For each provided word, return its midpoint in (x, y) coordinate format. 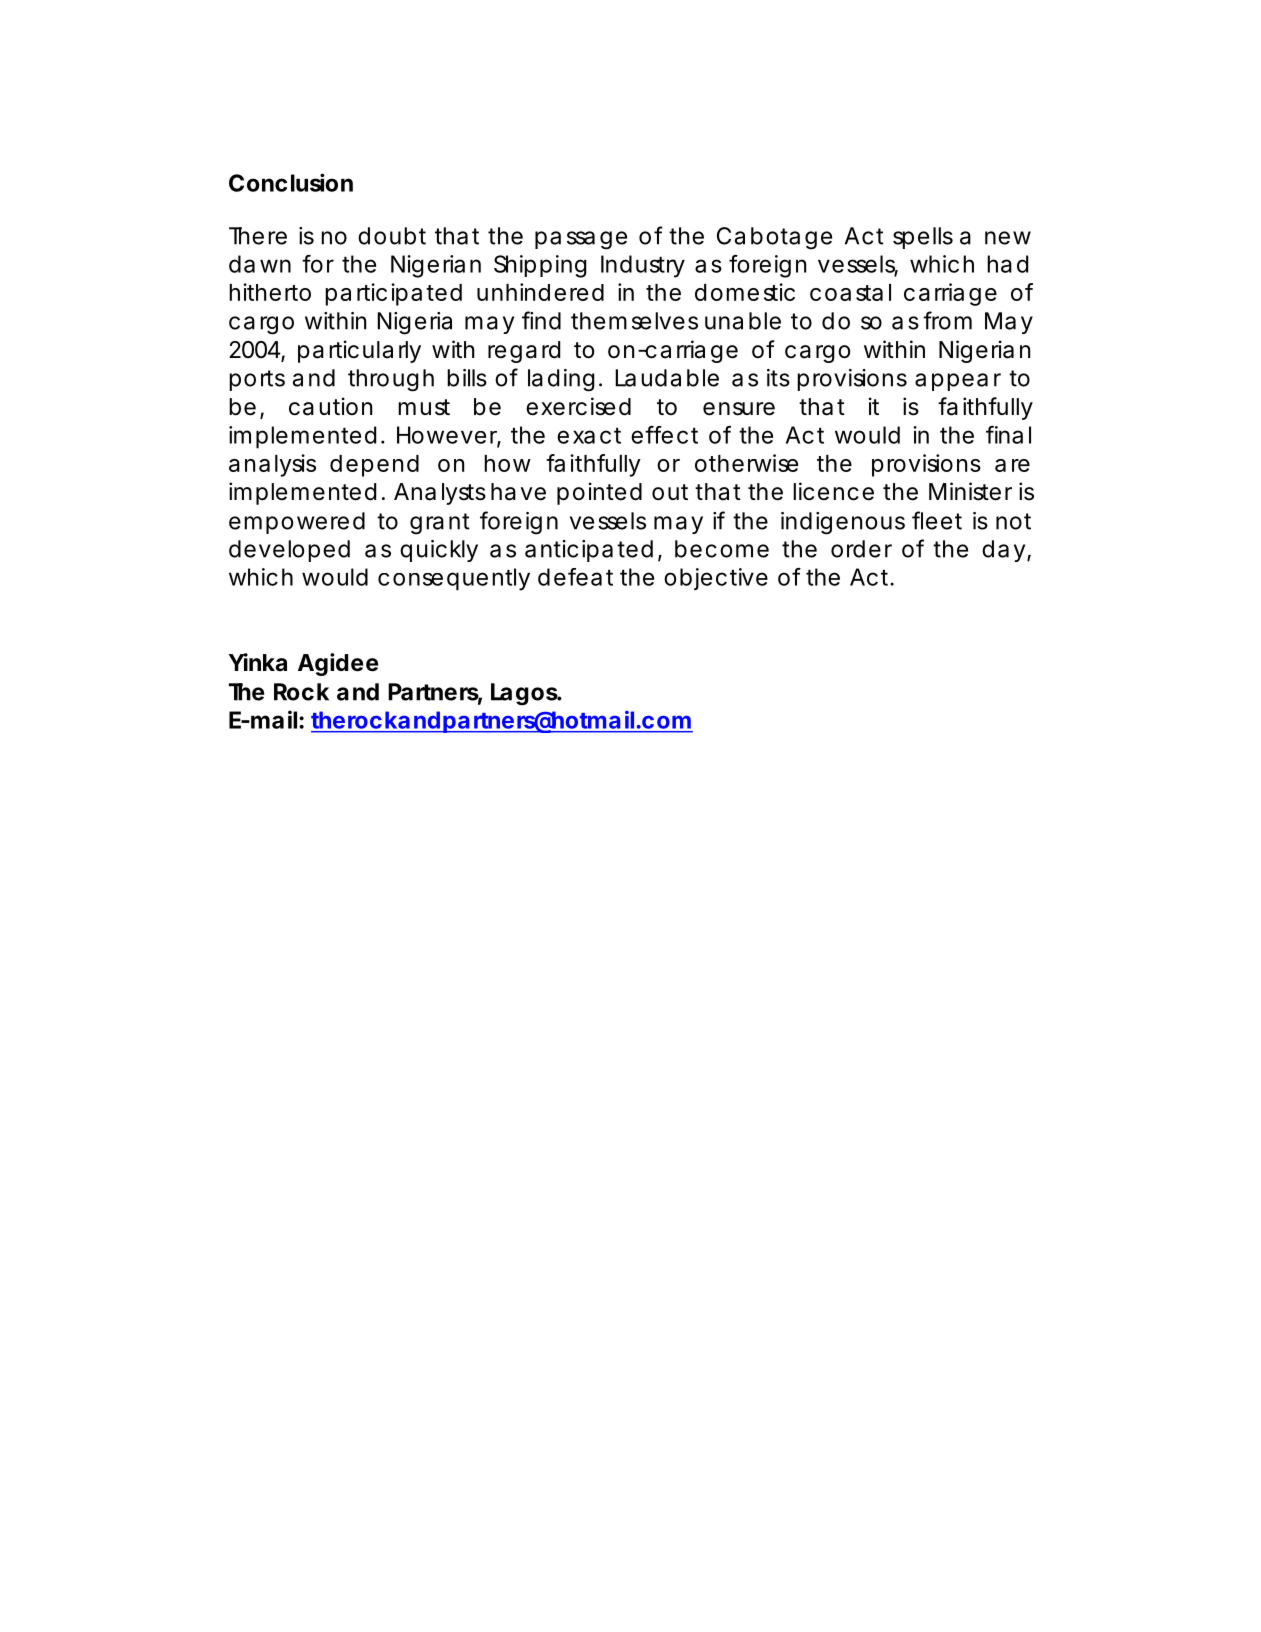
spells (923, 238)
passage (581, 240)
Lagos (525, 694)
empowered (297, 523)
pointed (599, 493)
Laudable (667, 378)
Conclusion (291, 182)
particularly (359, 351)
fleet (937, 520)
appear (958, 382)
